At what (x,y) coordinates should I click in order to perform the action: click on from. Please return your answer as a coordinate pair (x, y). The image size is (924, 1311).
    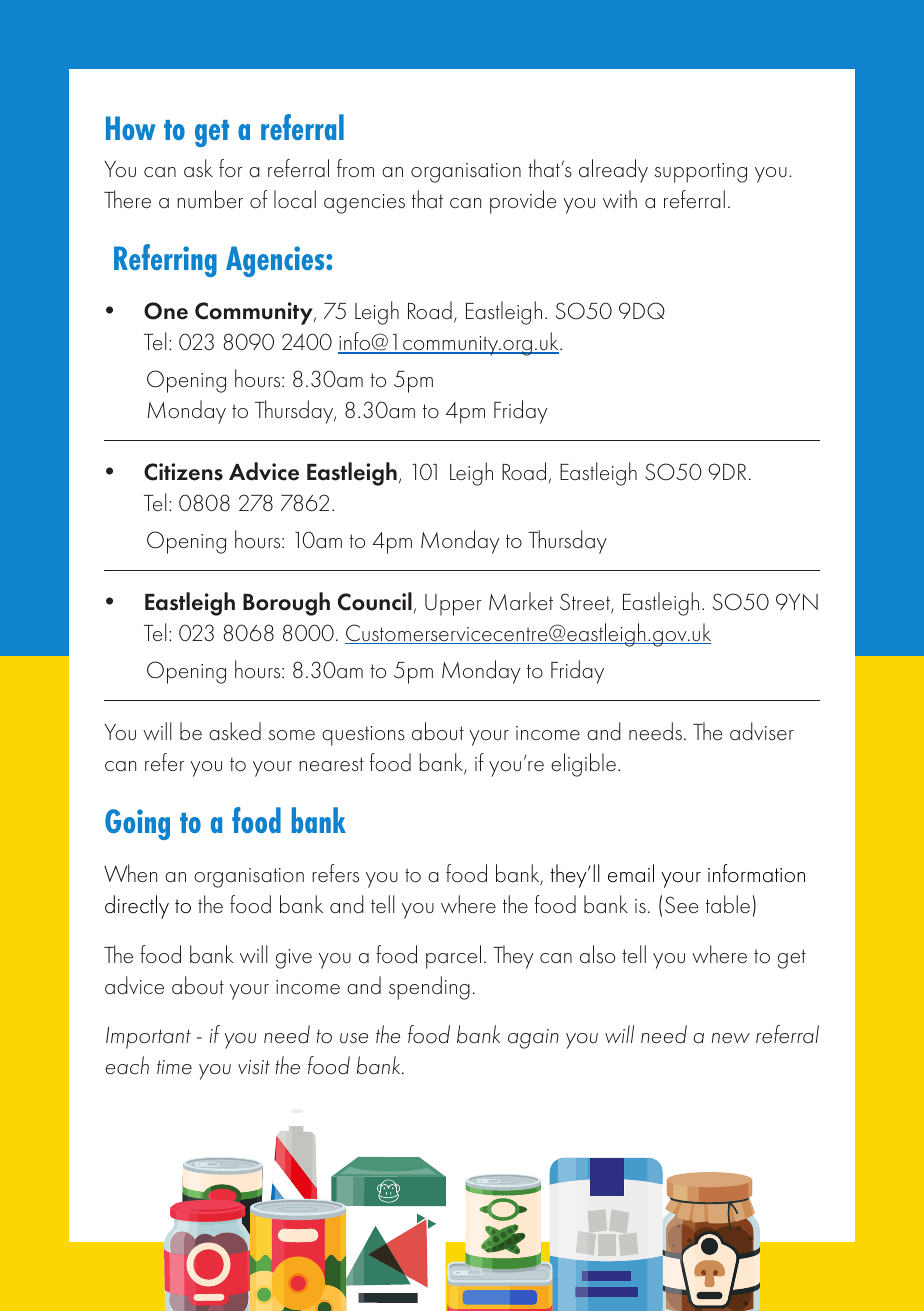
    Looking at the image, I should click on (355, 168).
